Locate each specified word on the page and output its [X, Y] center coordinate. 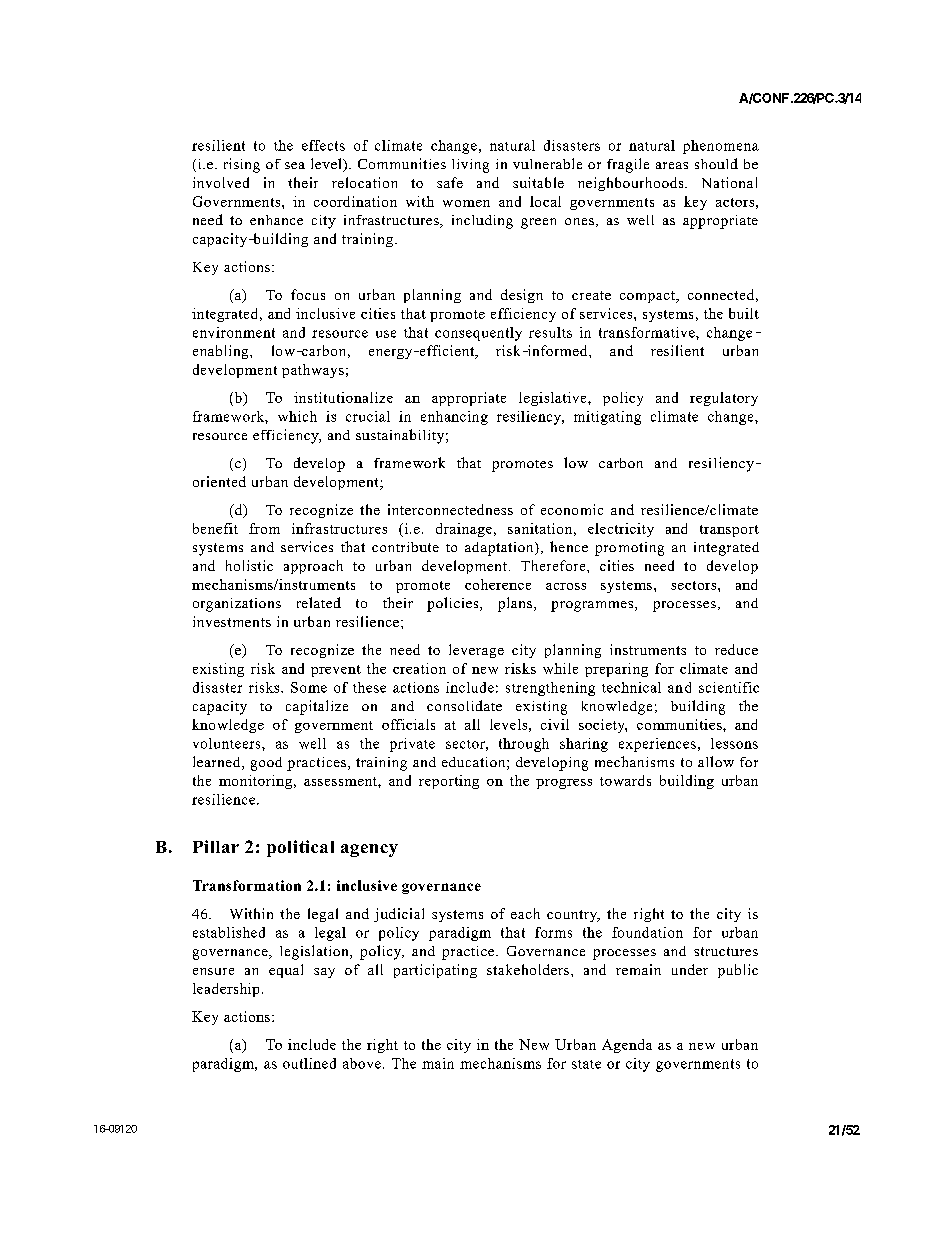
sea [295, 165]
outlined [309, 1063]
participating [435, 971]
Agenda [627, 1046]
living [470, 166]
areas [672, 165]
